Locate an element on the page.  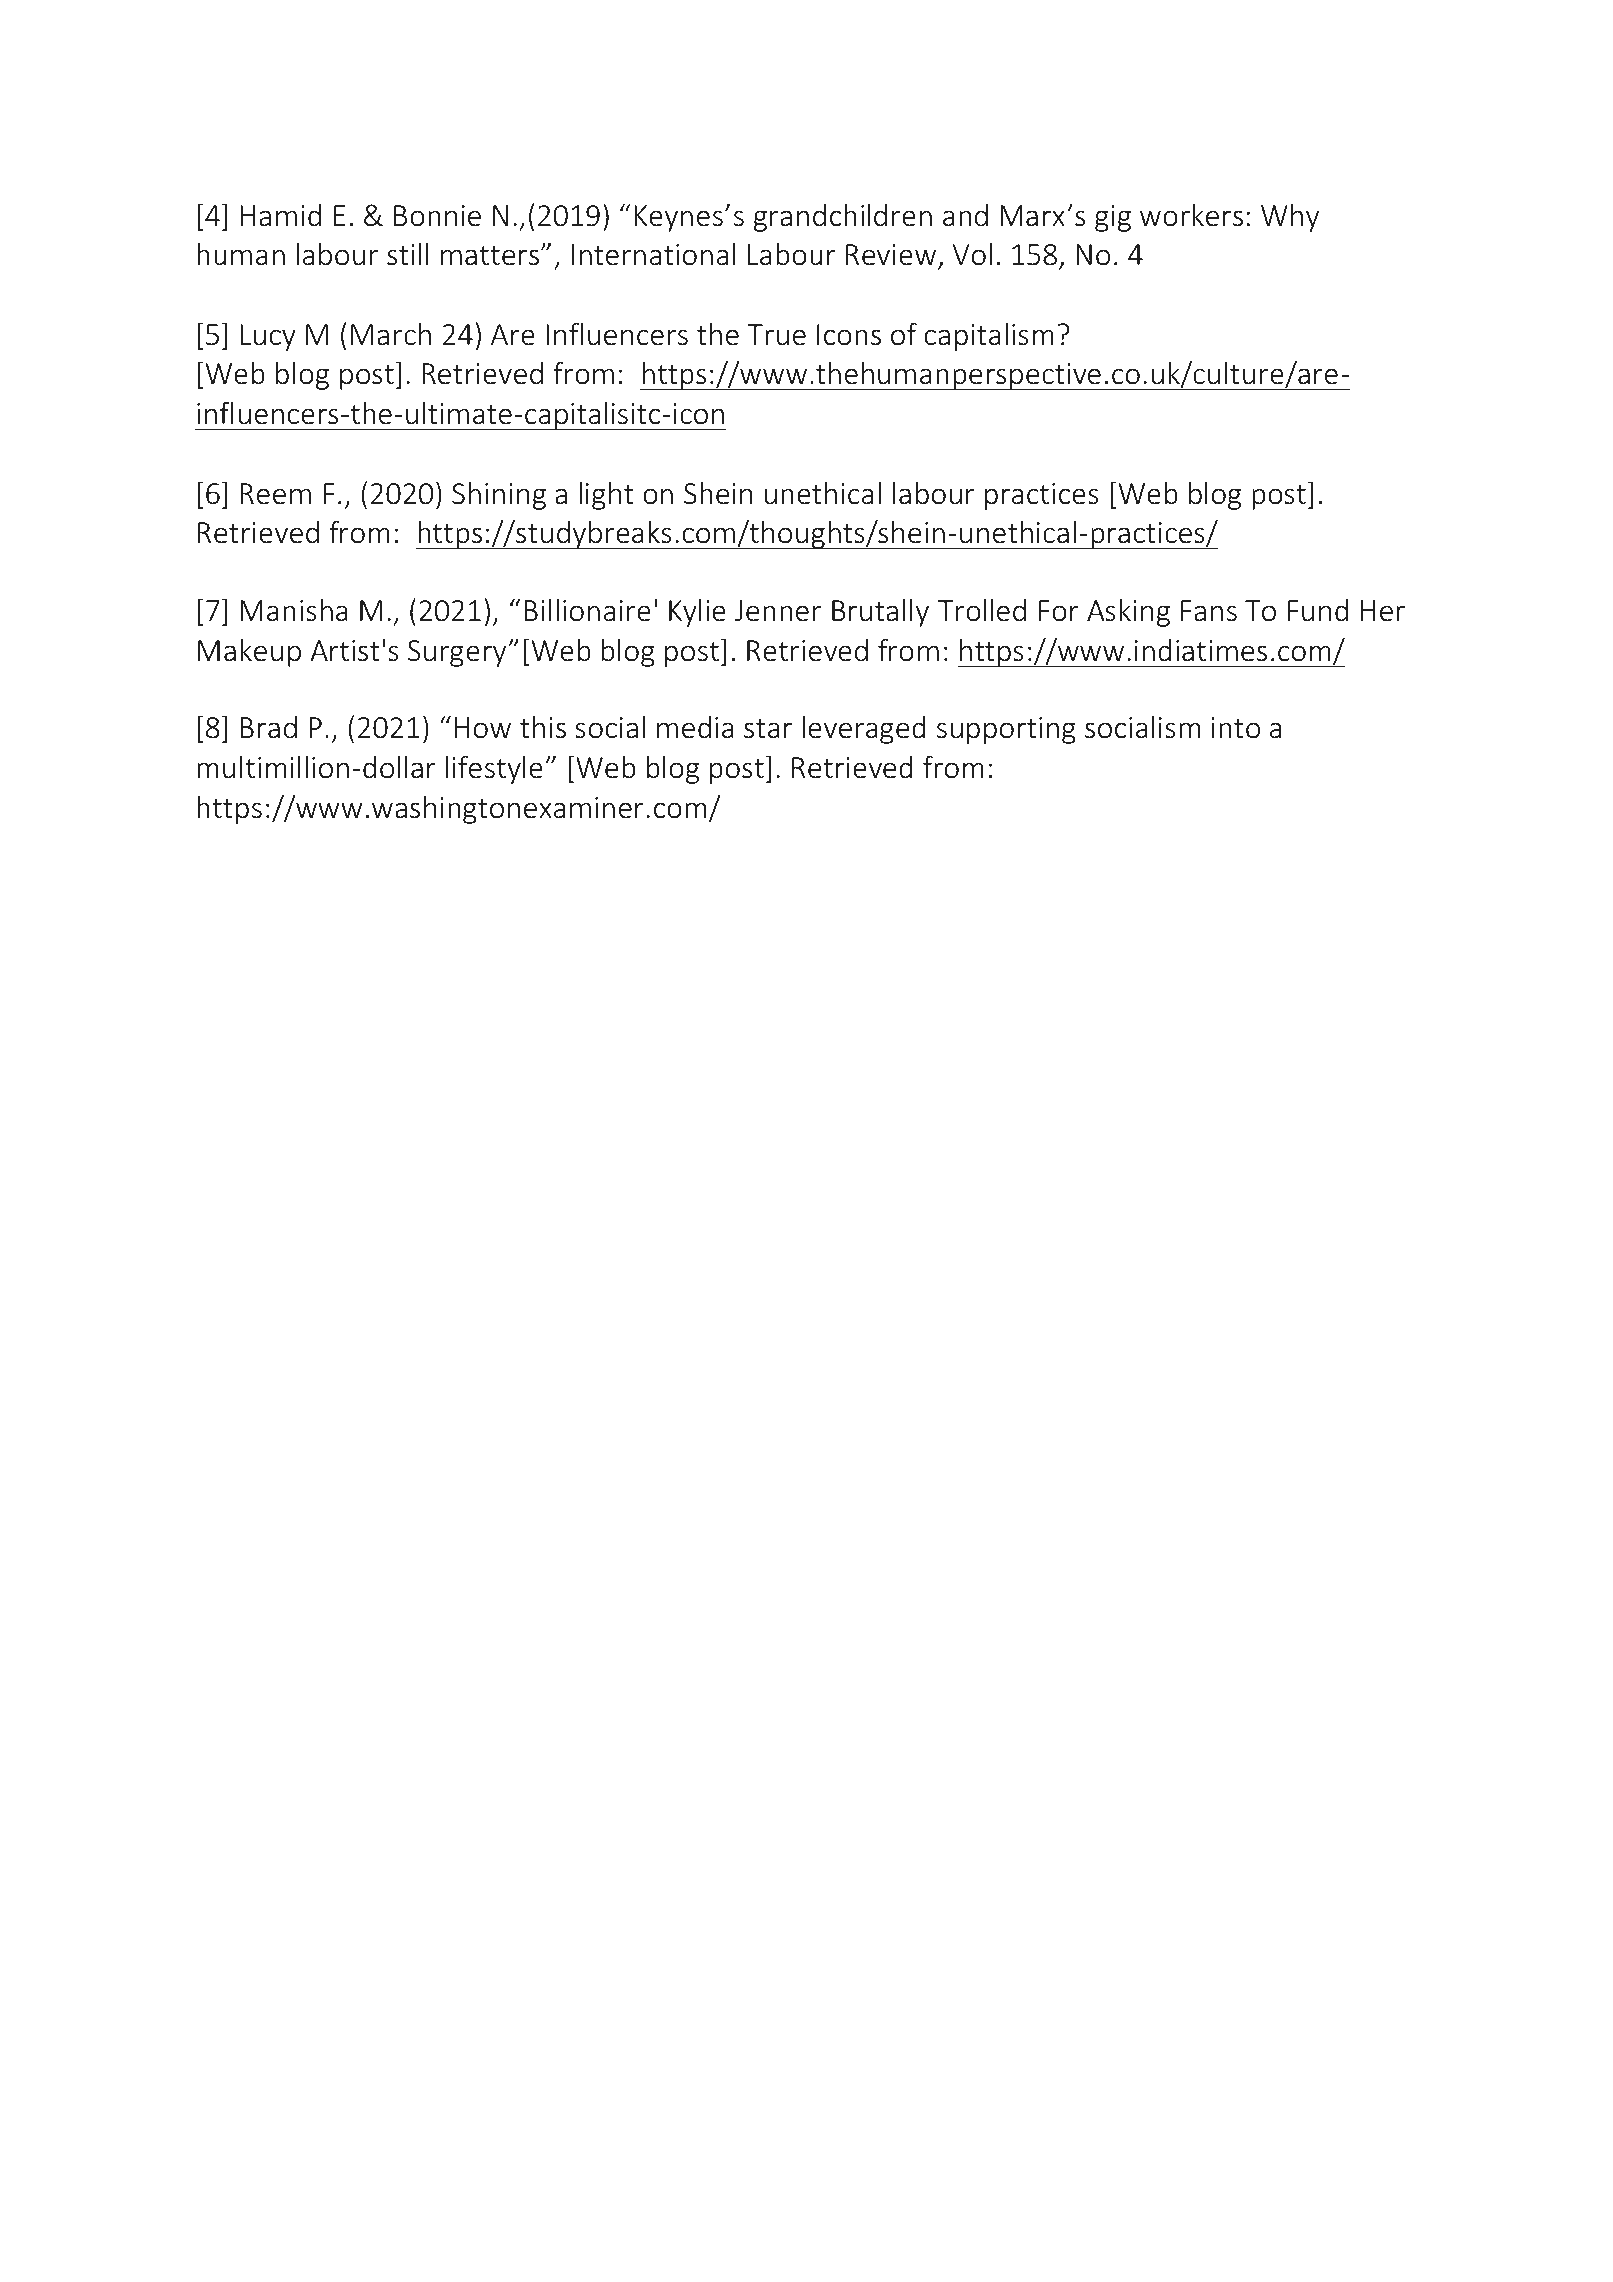
Shining is located at coordinates (499, 496).
